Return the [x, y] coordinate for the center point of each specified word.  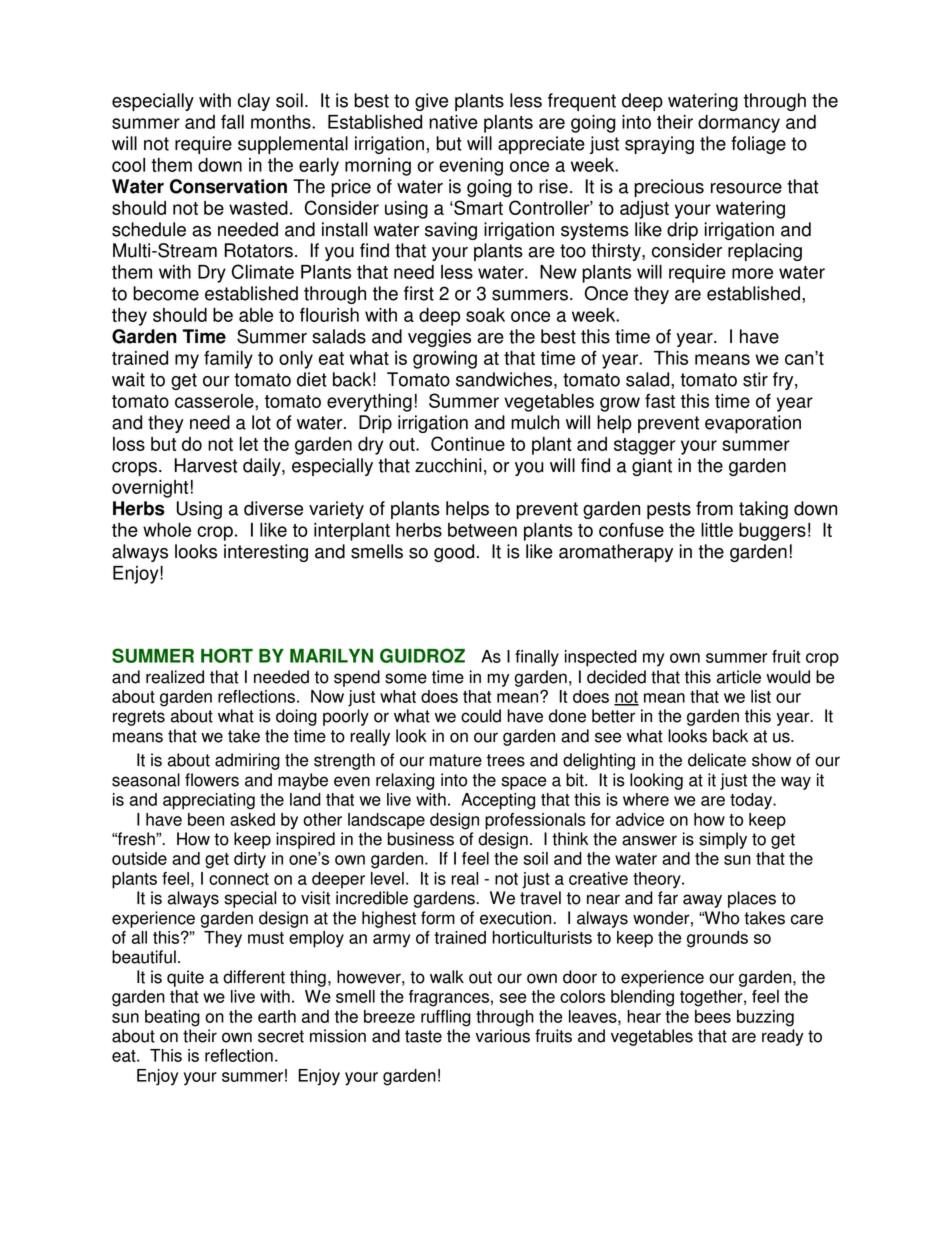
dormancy [739, 124]
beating [172, 1018]
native [453, 122]
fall [232, 122]
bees [713, 1016]
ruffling [446, 1018]
